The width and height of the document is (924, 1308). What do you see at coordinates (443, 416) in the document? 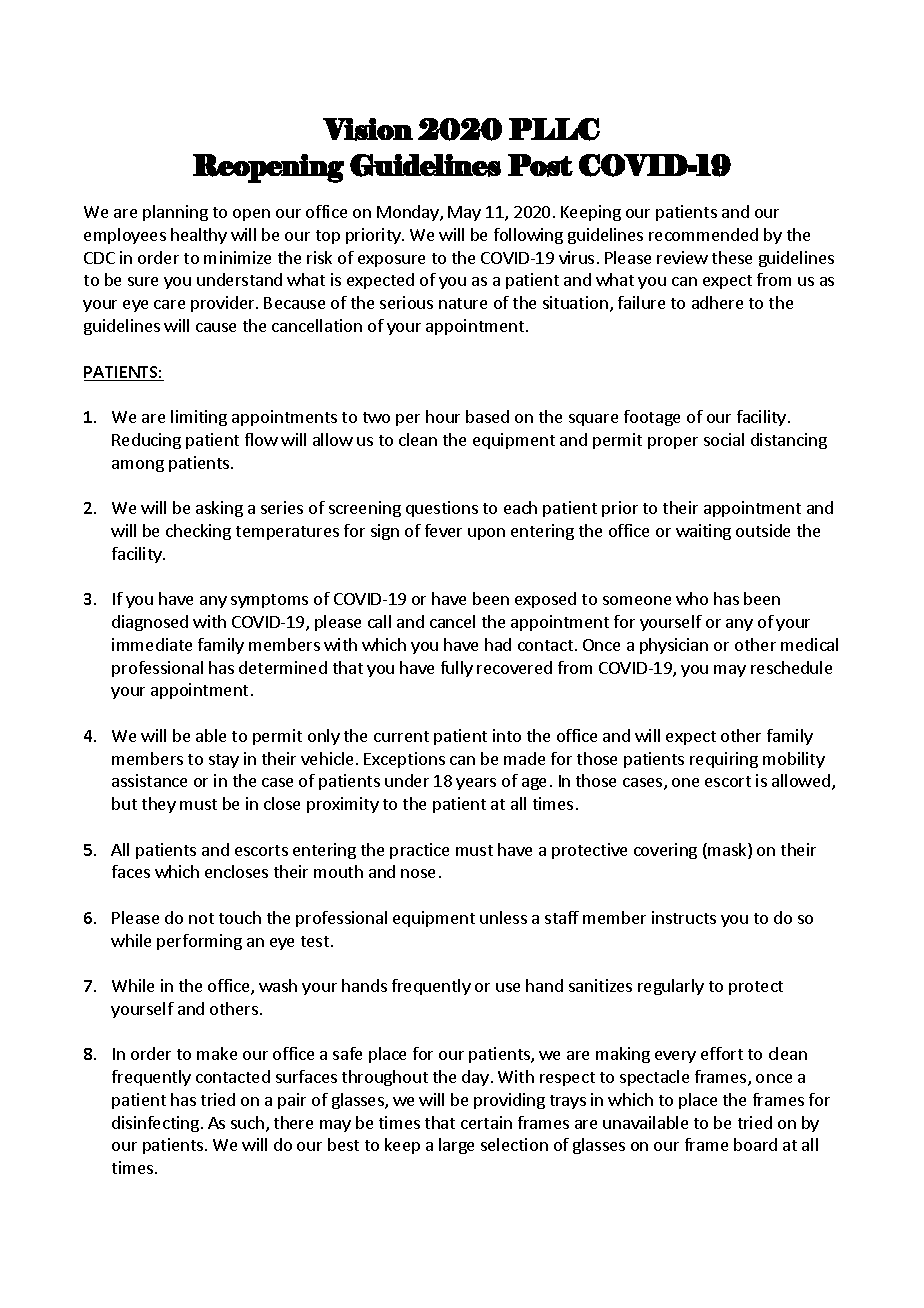
I see `hour` at bounding box center [443, 416].
